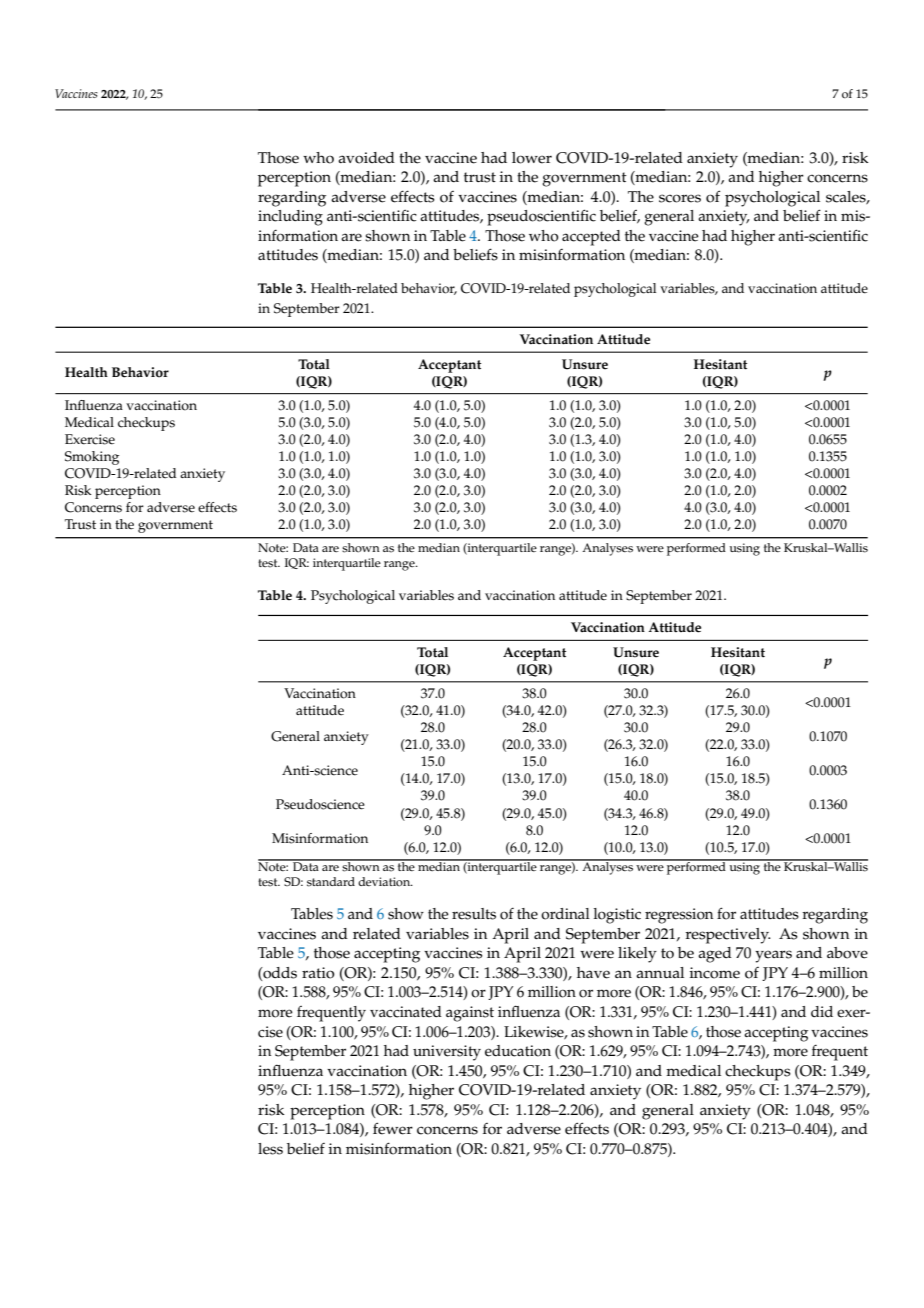 This page has width=924, height=1308. Describe the element at coordinates (385, 881) in the page. I see `deviation` at that location.
